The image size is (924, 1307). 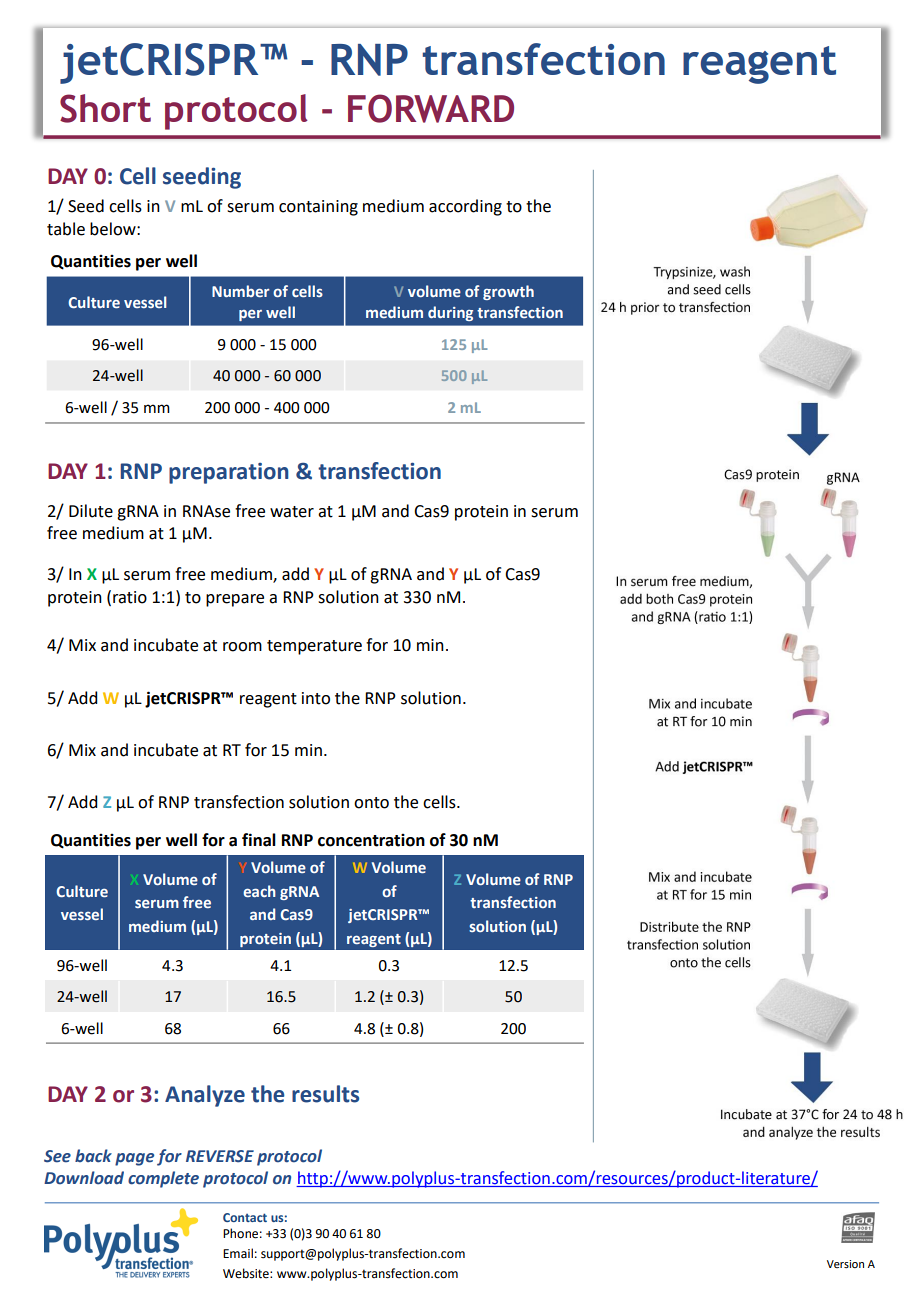 What do you see at coordinates (163, 1179) in the image?
I see `complete` at bounding box center [163, 1179].
